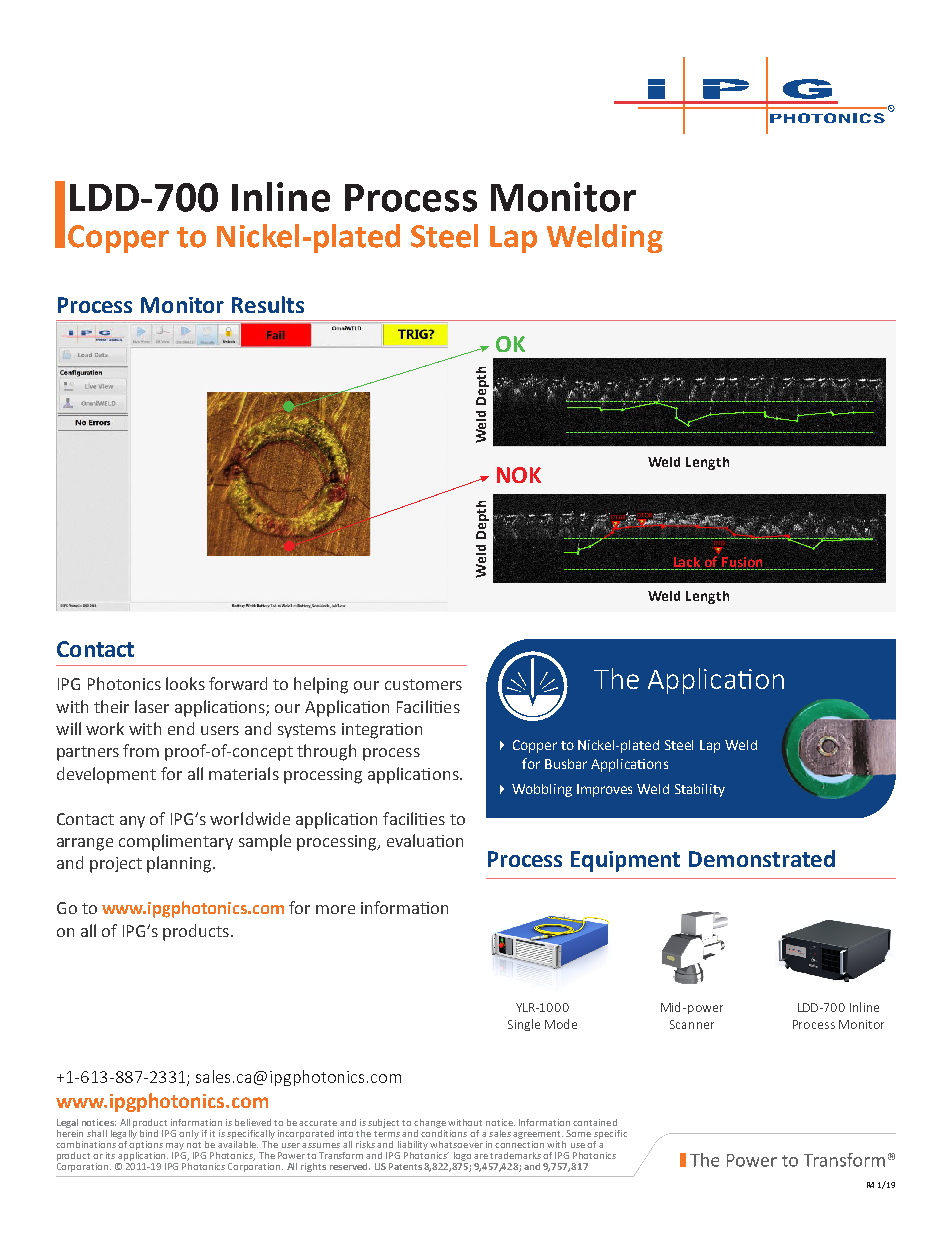  Describe the element at coordinates (185, 683) in the screenshot. I see `looks` at that location.
